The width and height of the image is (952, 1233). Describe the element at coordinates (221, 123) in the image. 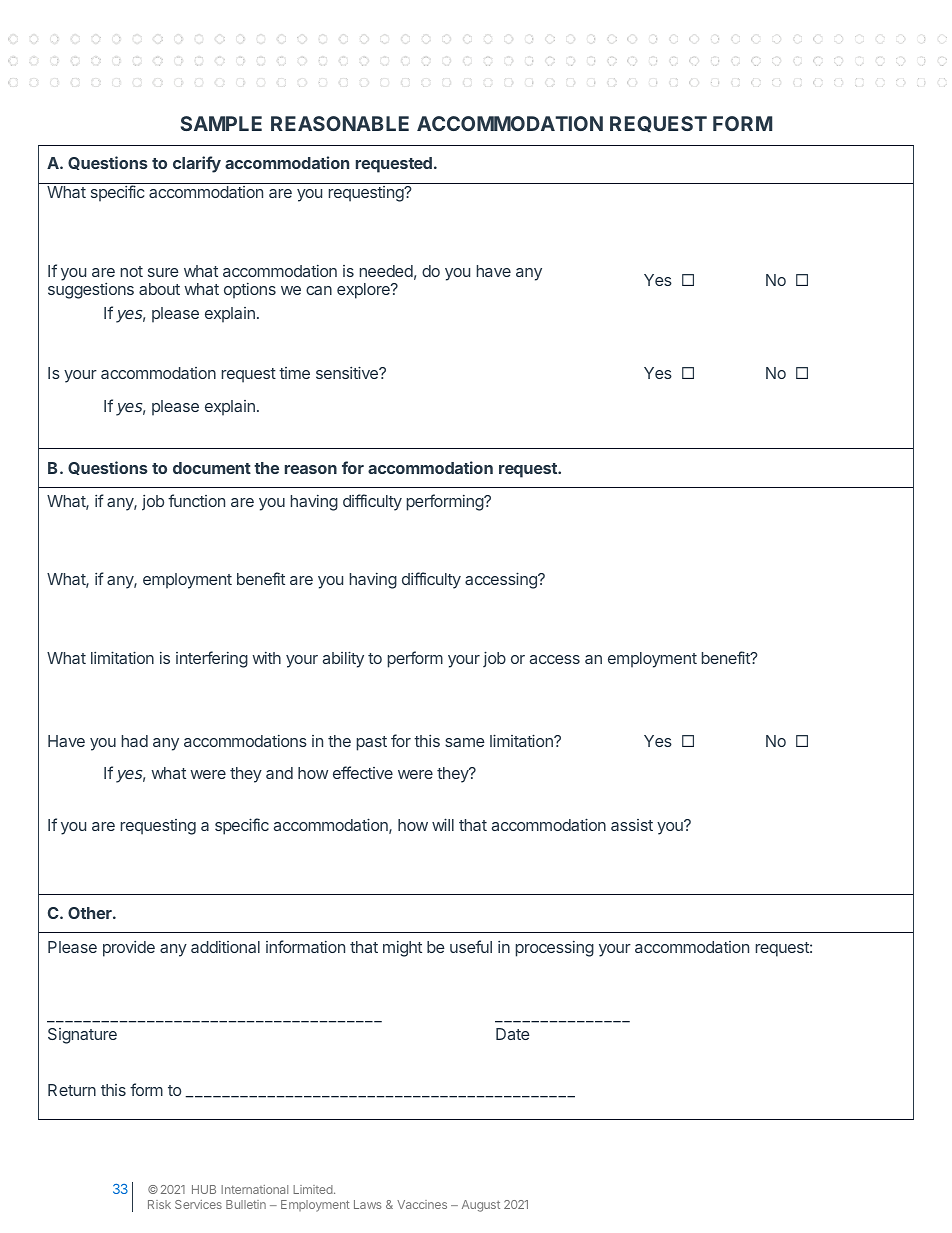

I see `SAMPLE` at that location.
